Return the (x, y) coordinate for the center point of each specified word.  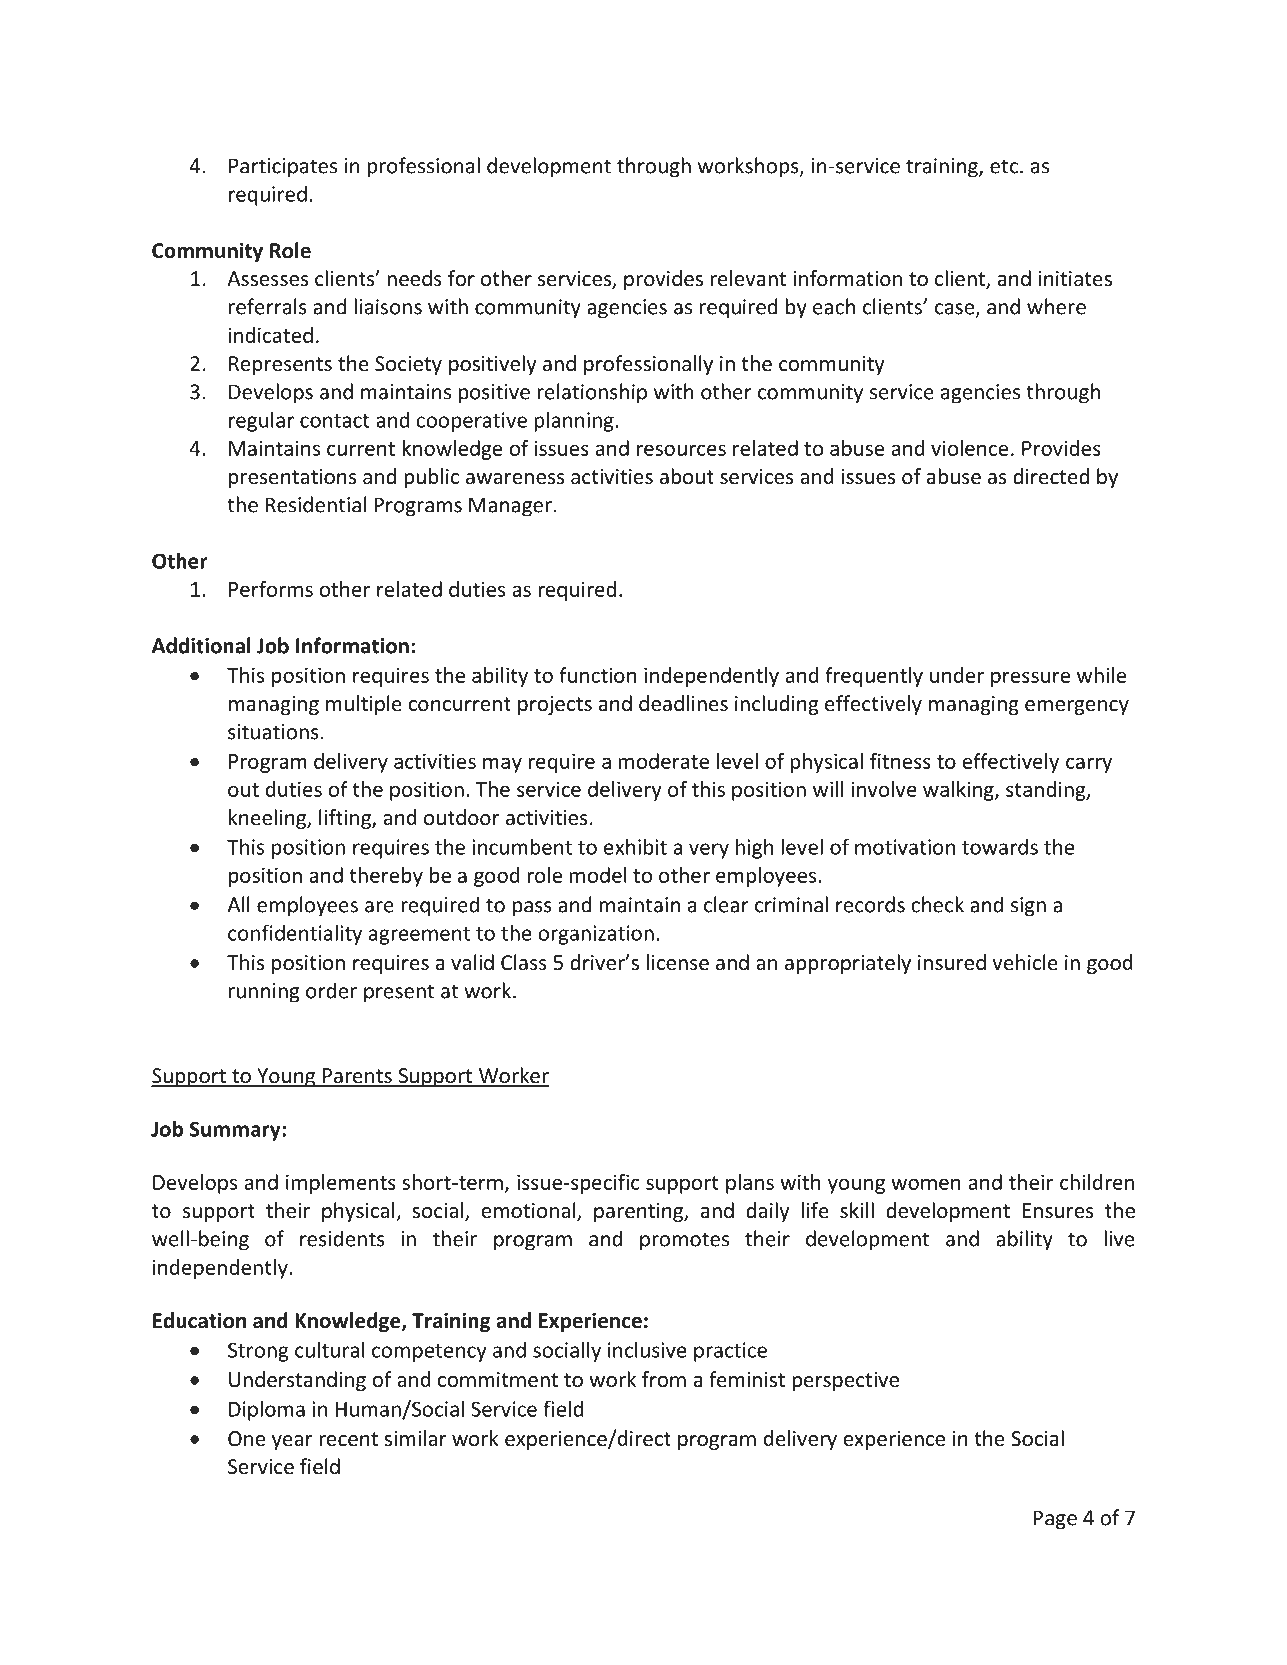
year (292, 1442)
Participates (283, 168)
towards (1000, 846)
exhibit (635, 846)
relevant (748, 278)
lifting (346, 819)
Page (1055, 1520)
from (664, 1379)
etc (1004, 166)
